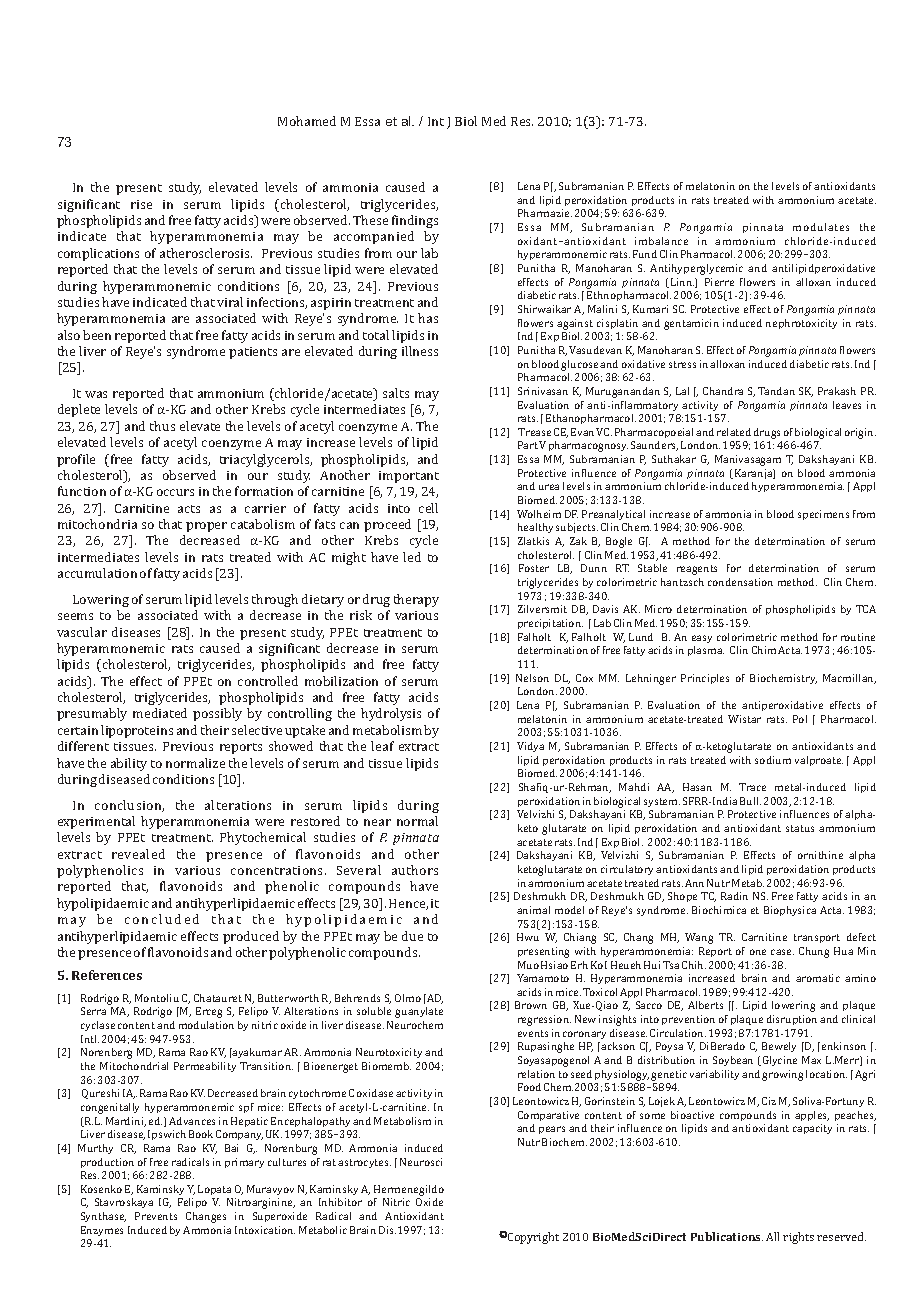 The image size is (924, 1308). I want to click on occurs, so click(175, 492).
